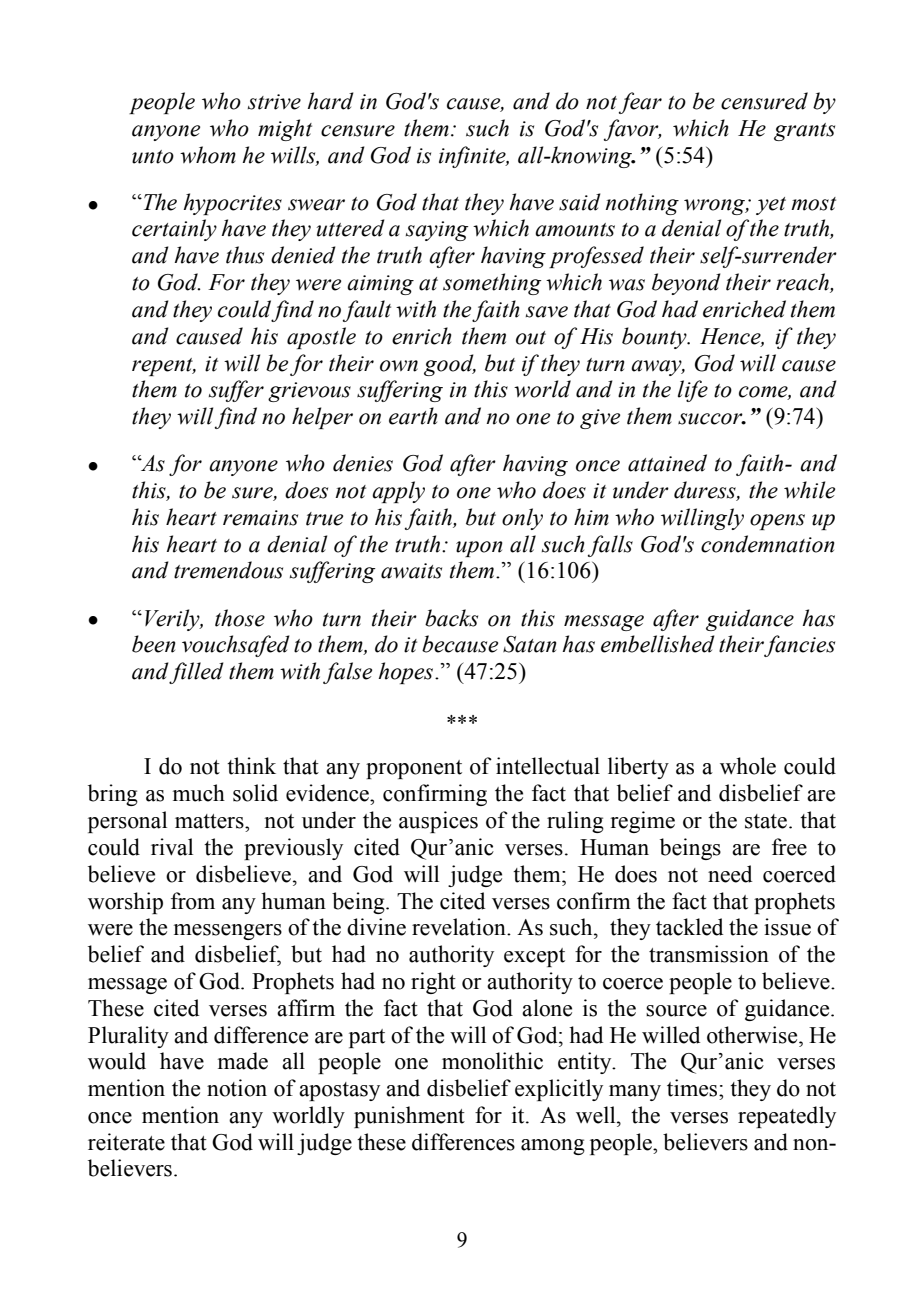 The height and width of the screenshot is (1308, 924). I want to click on backs, so click(451, 618).
